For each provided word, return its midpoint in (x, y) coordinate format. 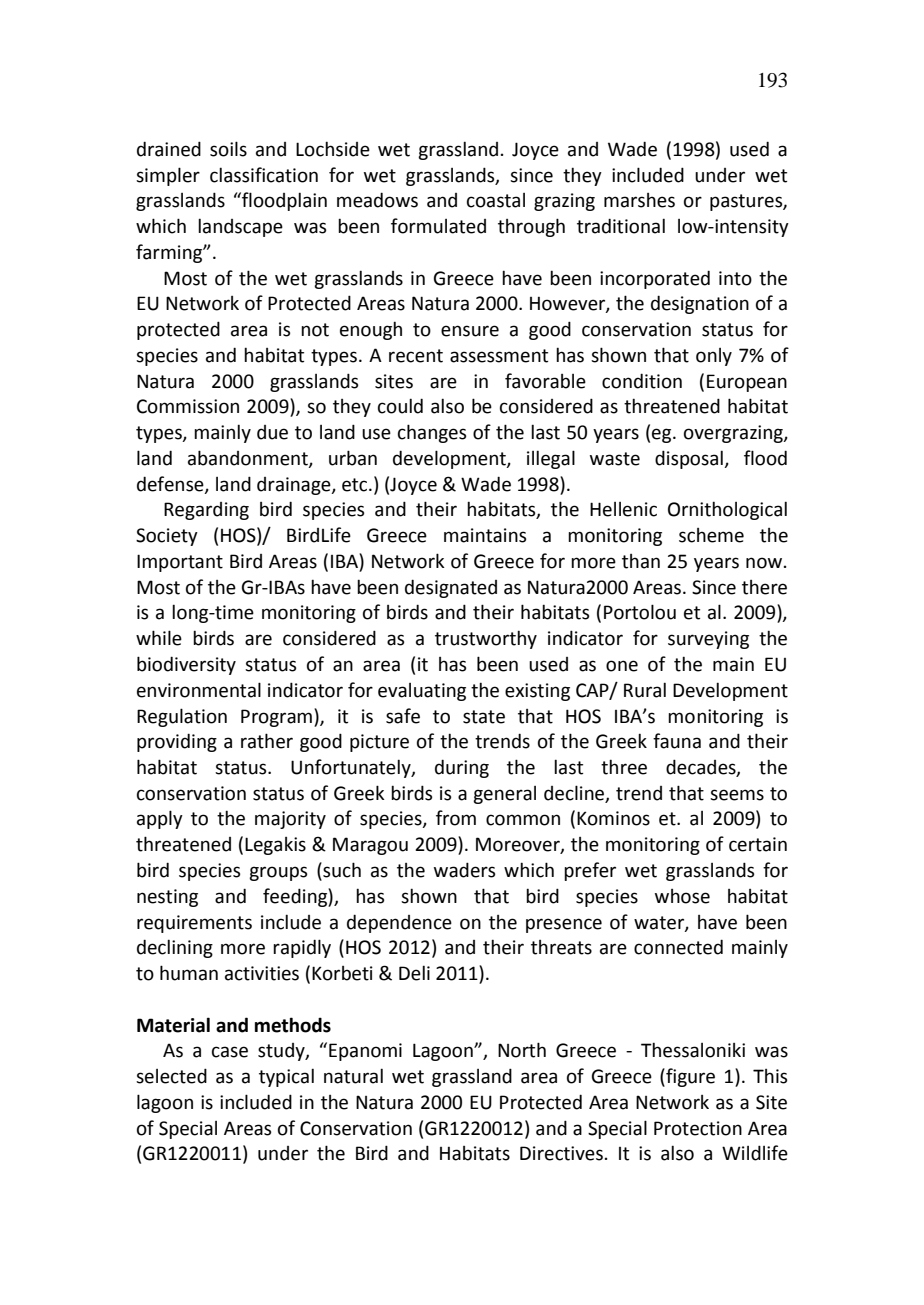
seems (737, 795)
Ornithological (727, 510)
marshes (639, 200)
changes (432, 433)
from (456, 818)
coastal (496, 200)
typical (286, 1077)
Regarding (206, 511)
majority (290, 820)
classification (264, 175)
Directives (561, 1153)
